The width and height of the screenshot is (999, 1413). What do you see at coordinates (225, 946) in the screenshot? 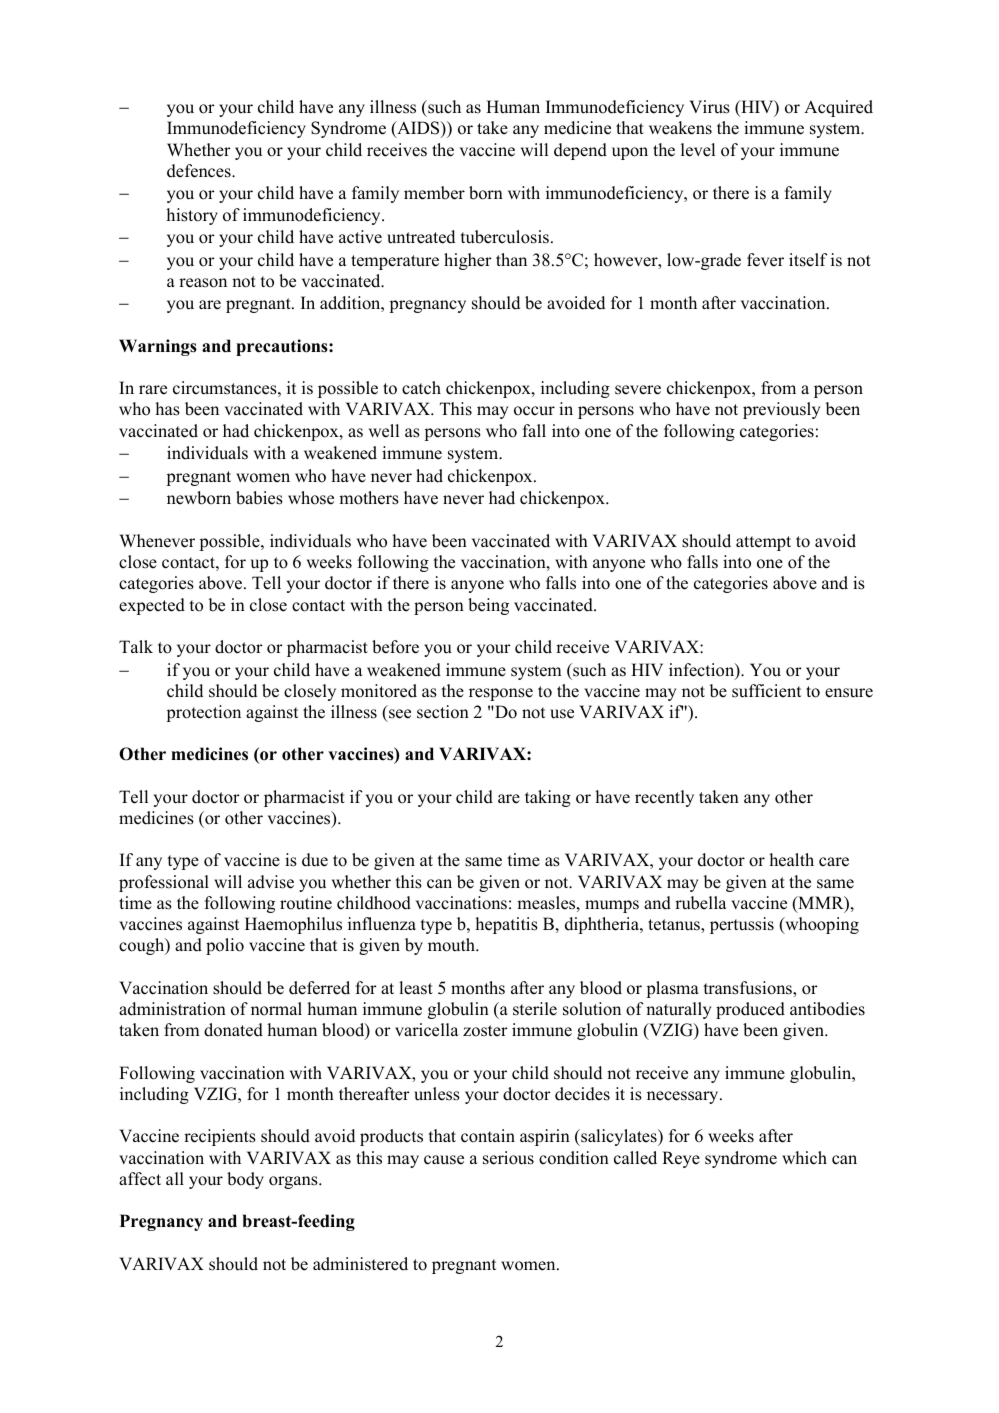
I see `polio` at bounding box center [225, 946].
